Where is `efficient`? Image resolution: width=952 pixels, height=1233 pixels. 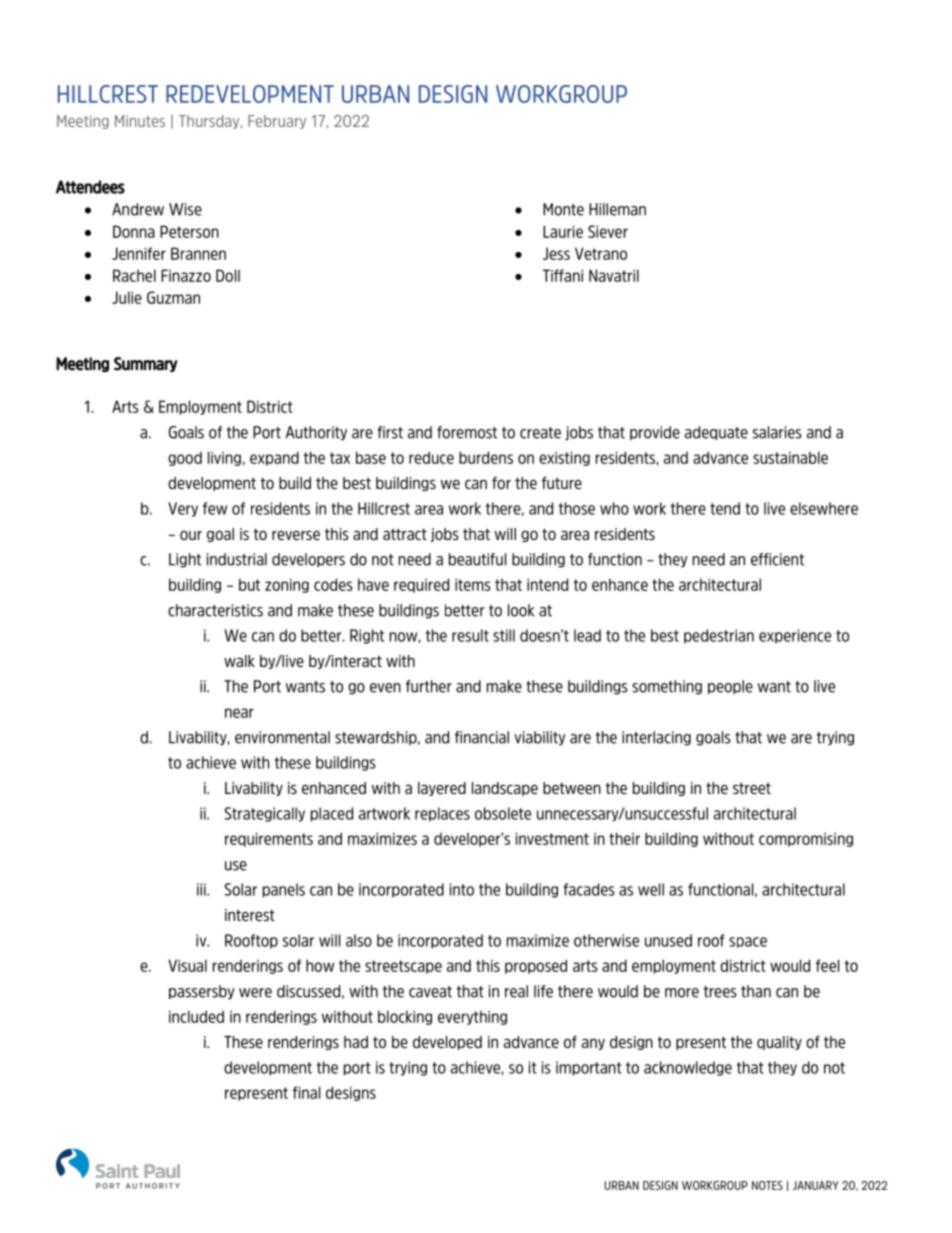 efficient is located at coordinates (777, 559).
